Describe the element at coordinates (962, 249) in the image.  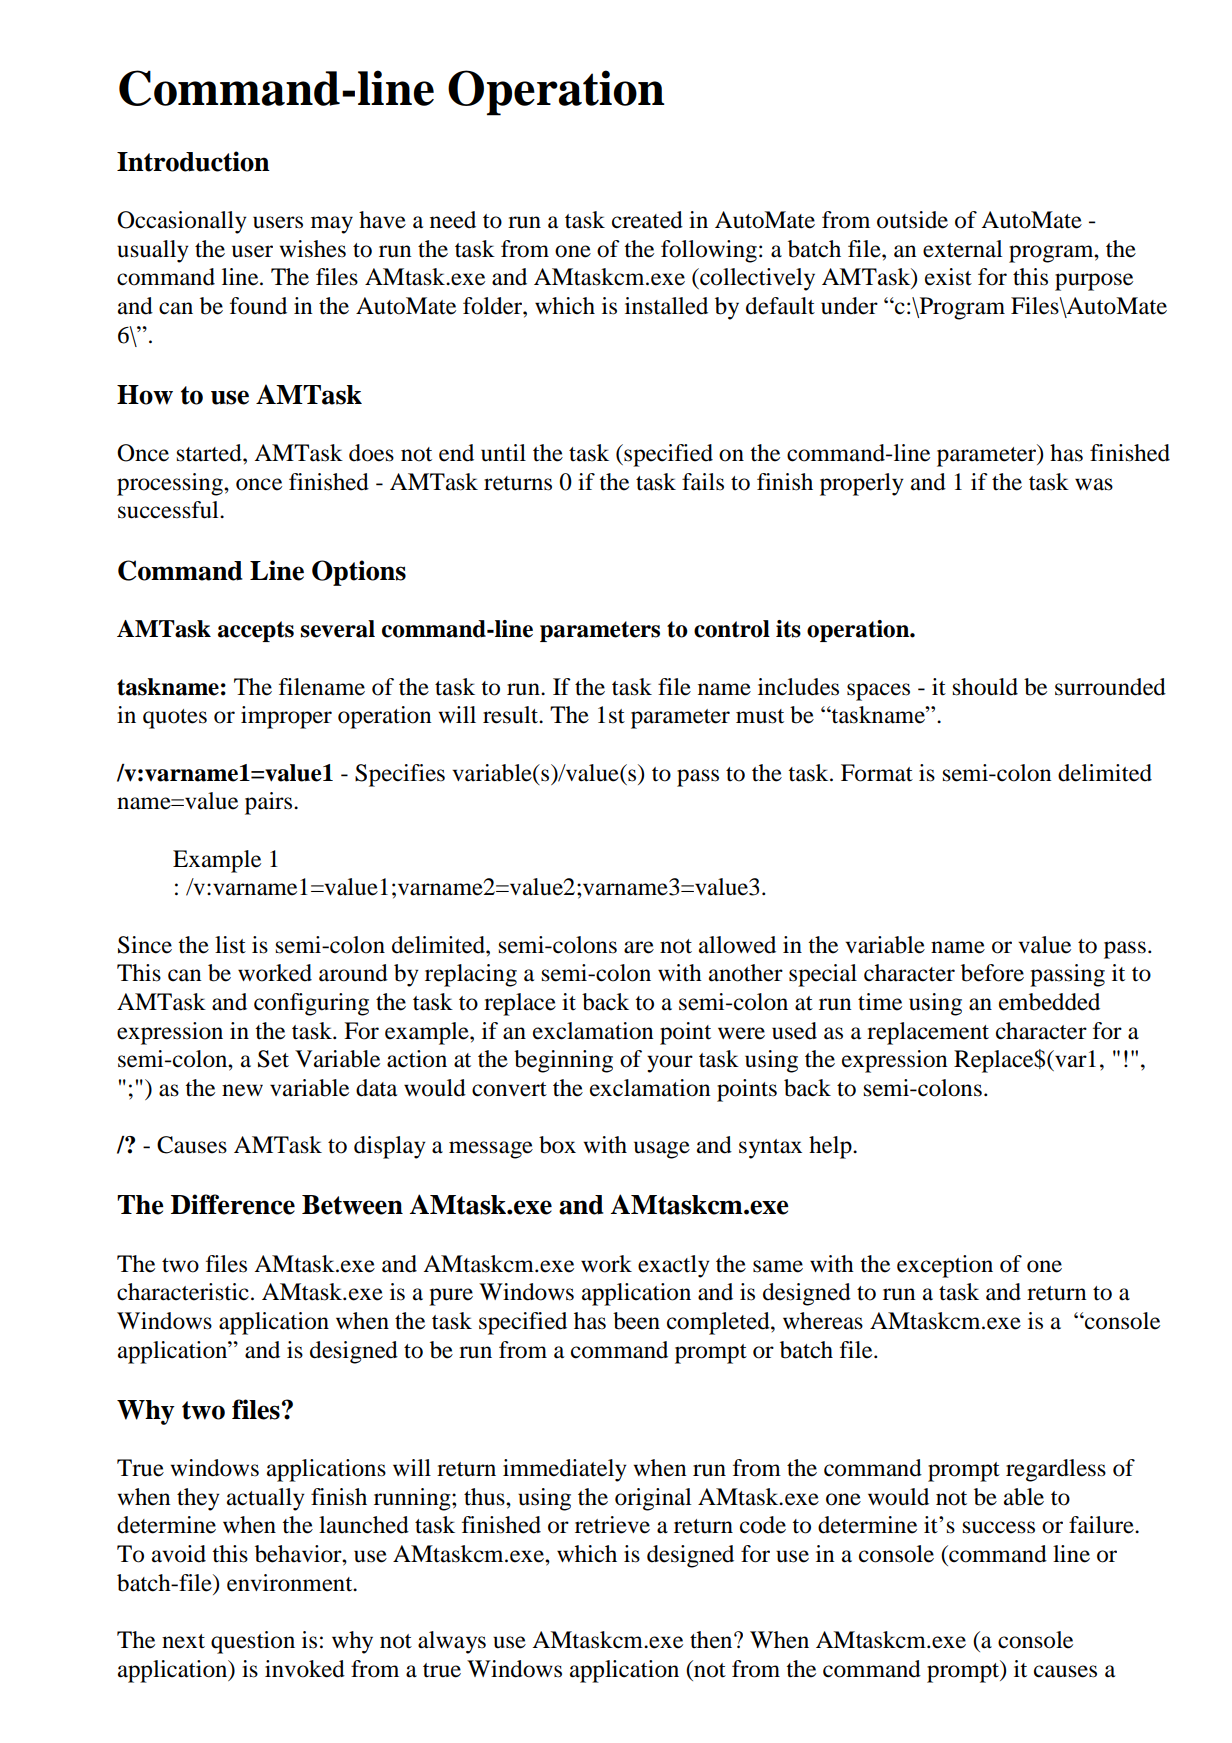
I see `external` at that location.
